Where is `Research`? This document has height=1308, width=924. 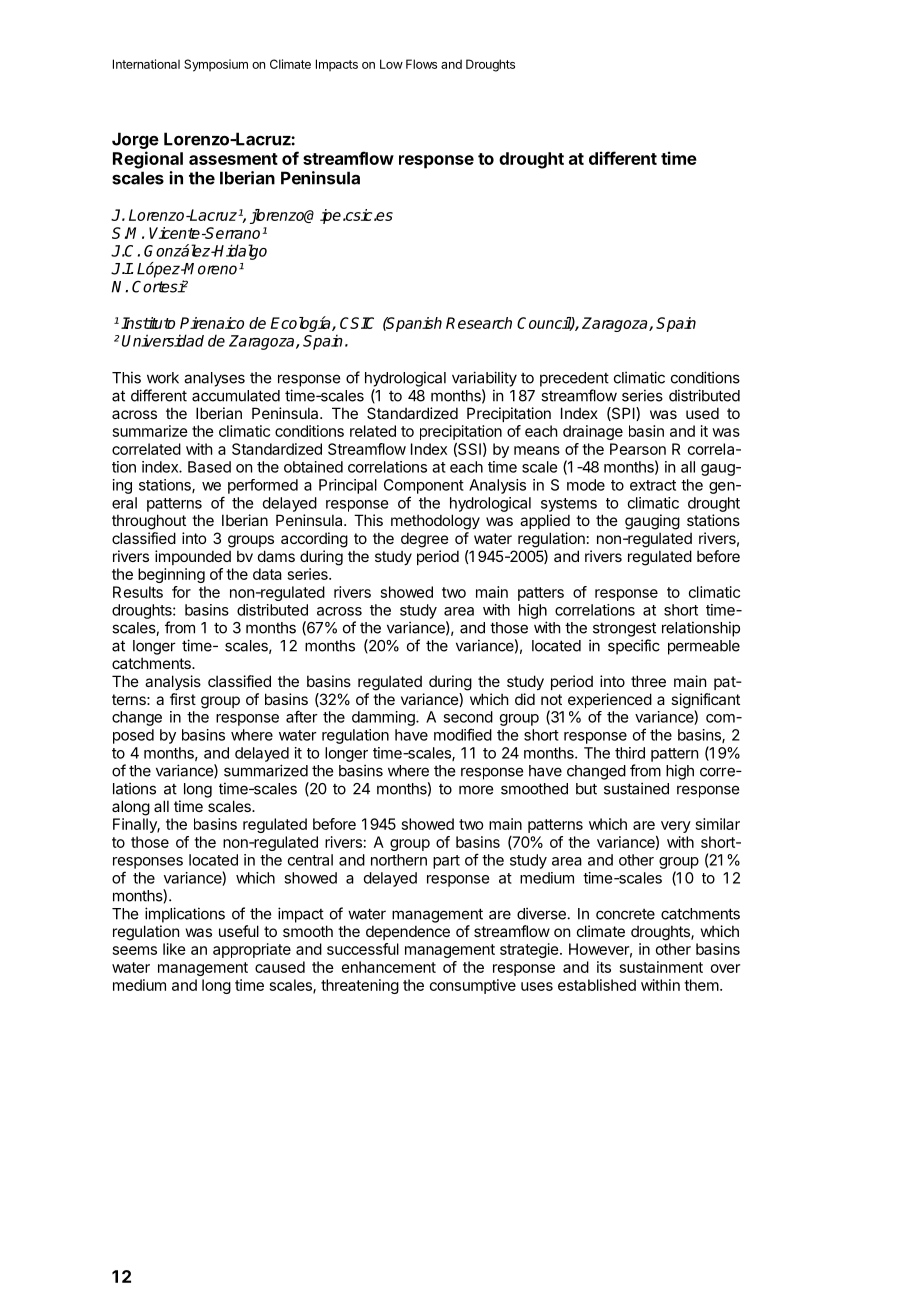 Research is located at coordinates (479, 323).
